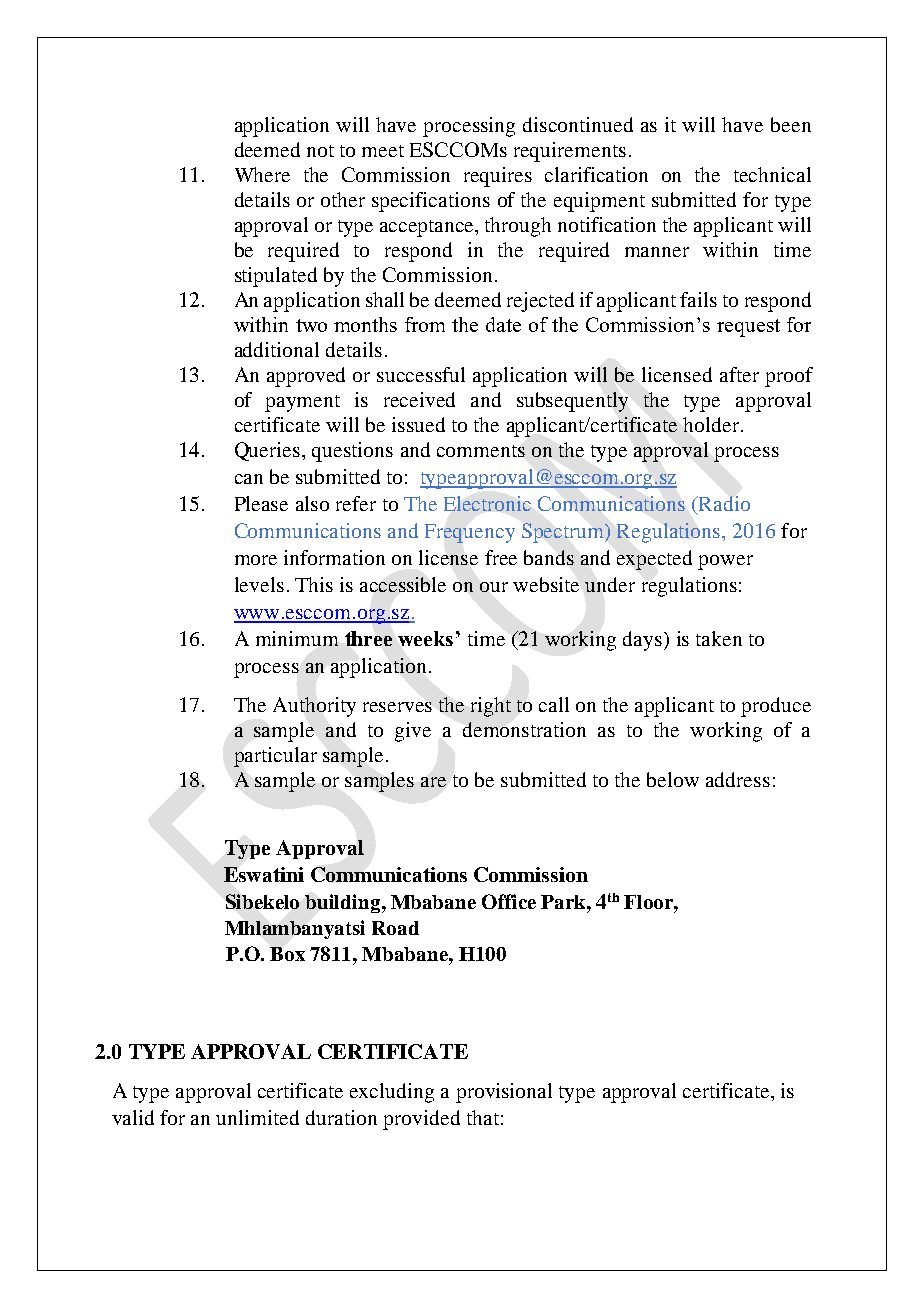 The width and height of the image is (924, 1308). Describe the element at coordinates (772, 174) in the image. I see `technical` at that location.
